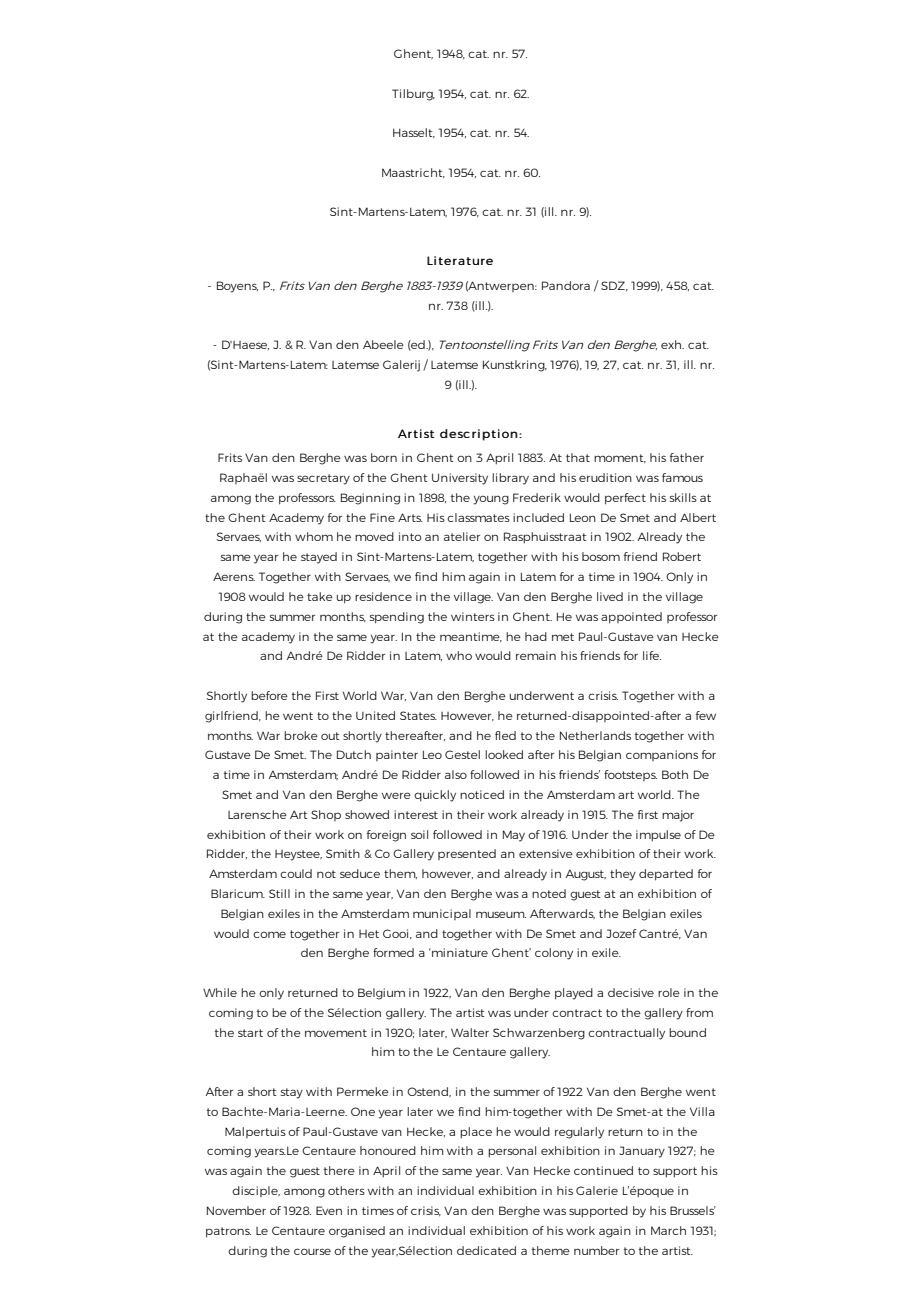  I want to click on Literature, so click(460, 260).
